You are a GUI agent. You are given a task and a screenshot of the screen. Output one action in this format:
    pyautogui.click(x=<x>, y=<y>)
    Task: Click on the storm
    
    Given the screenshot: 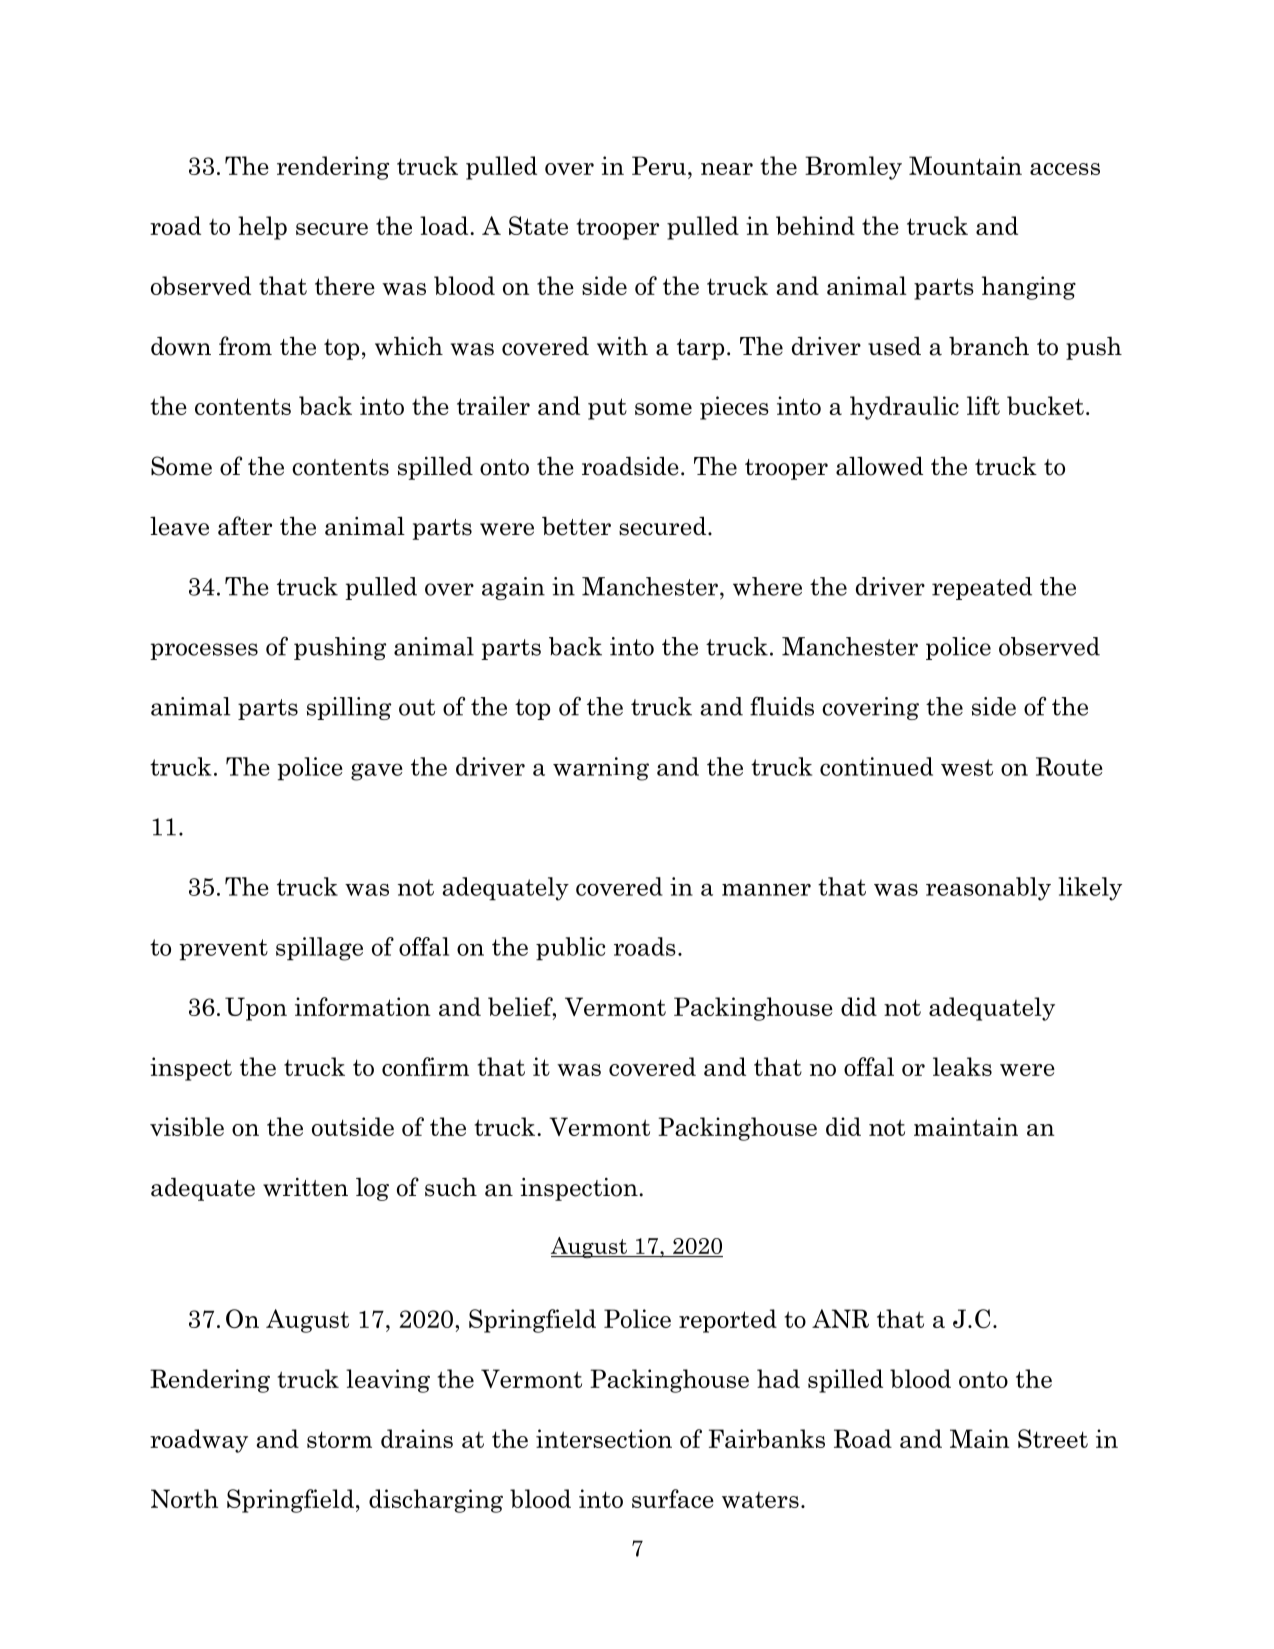 What is the action you would take?
    pyautogui.click(x=339, y=1439)
